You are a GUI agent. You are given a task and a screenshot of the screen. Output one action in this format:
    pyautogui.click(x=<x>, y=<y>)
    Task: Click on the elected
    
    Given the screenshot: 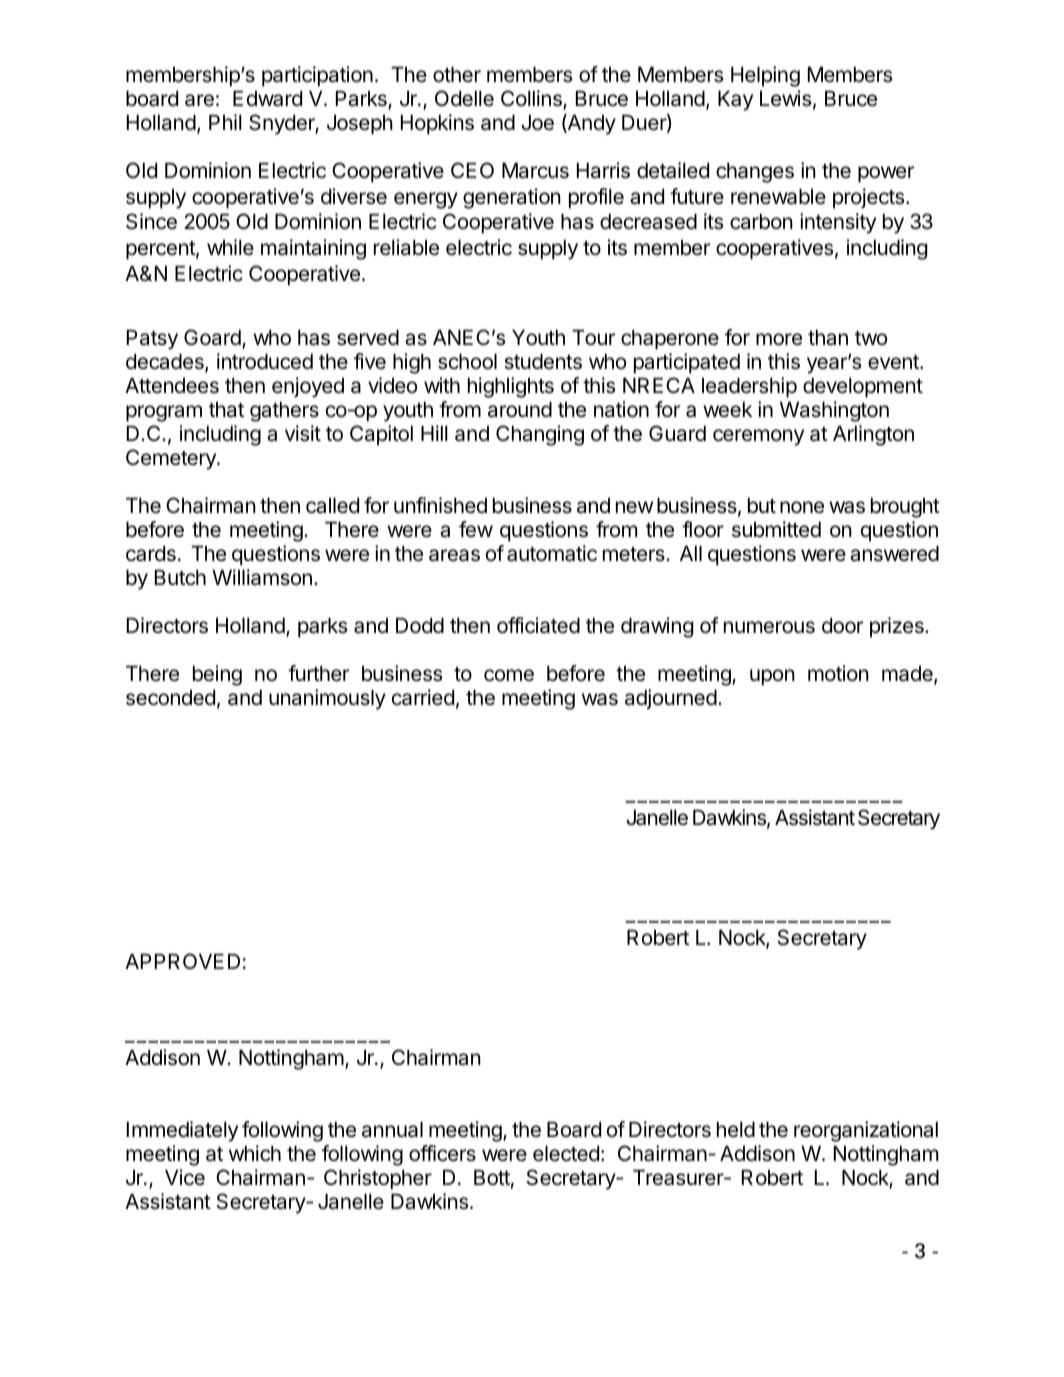 What is the action you would take?
    pyautogui.click(x=566, y=1154)
